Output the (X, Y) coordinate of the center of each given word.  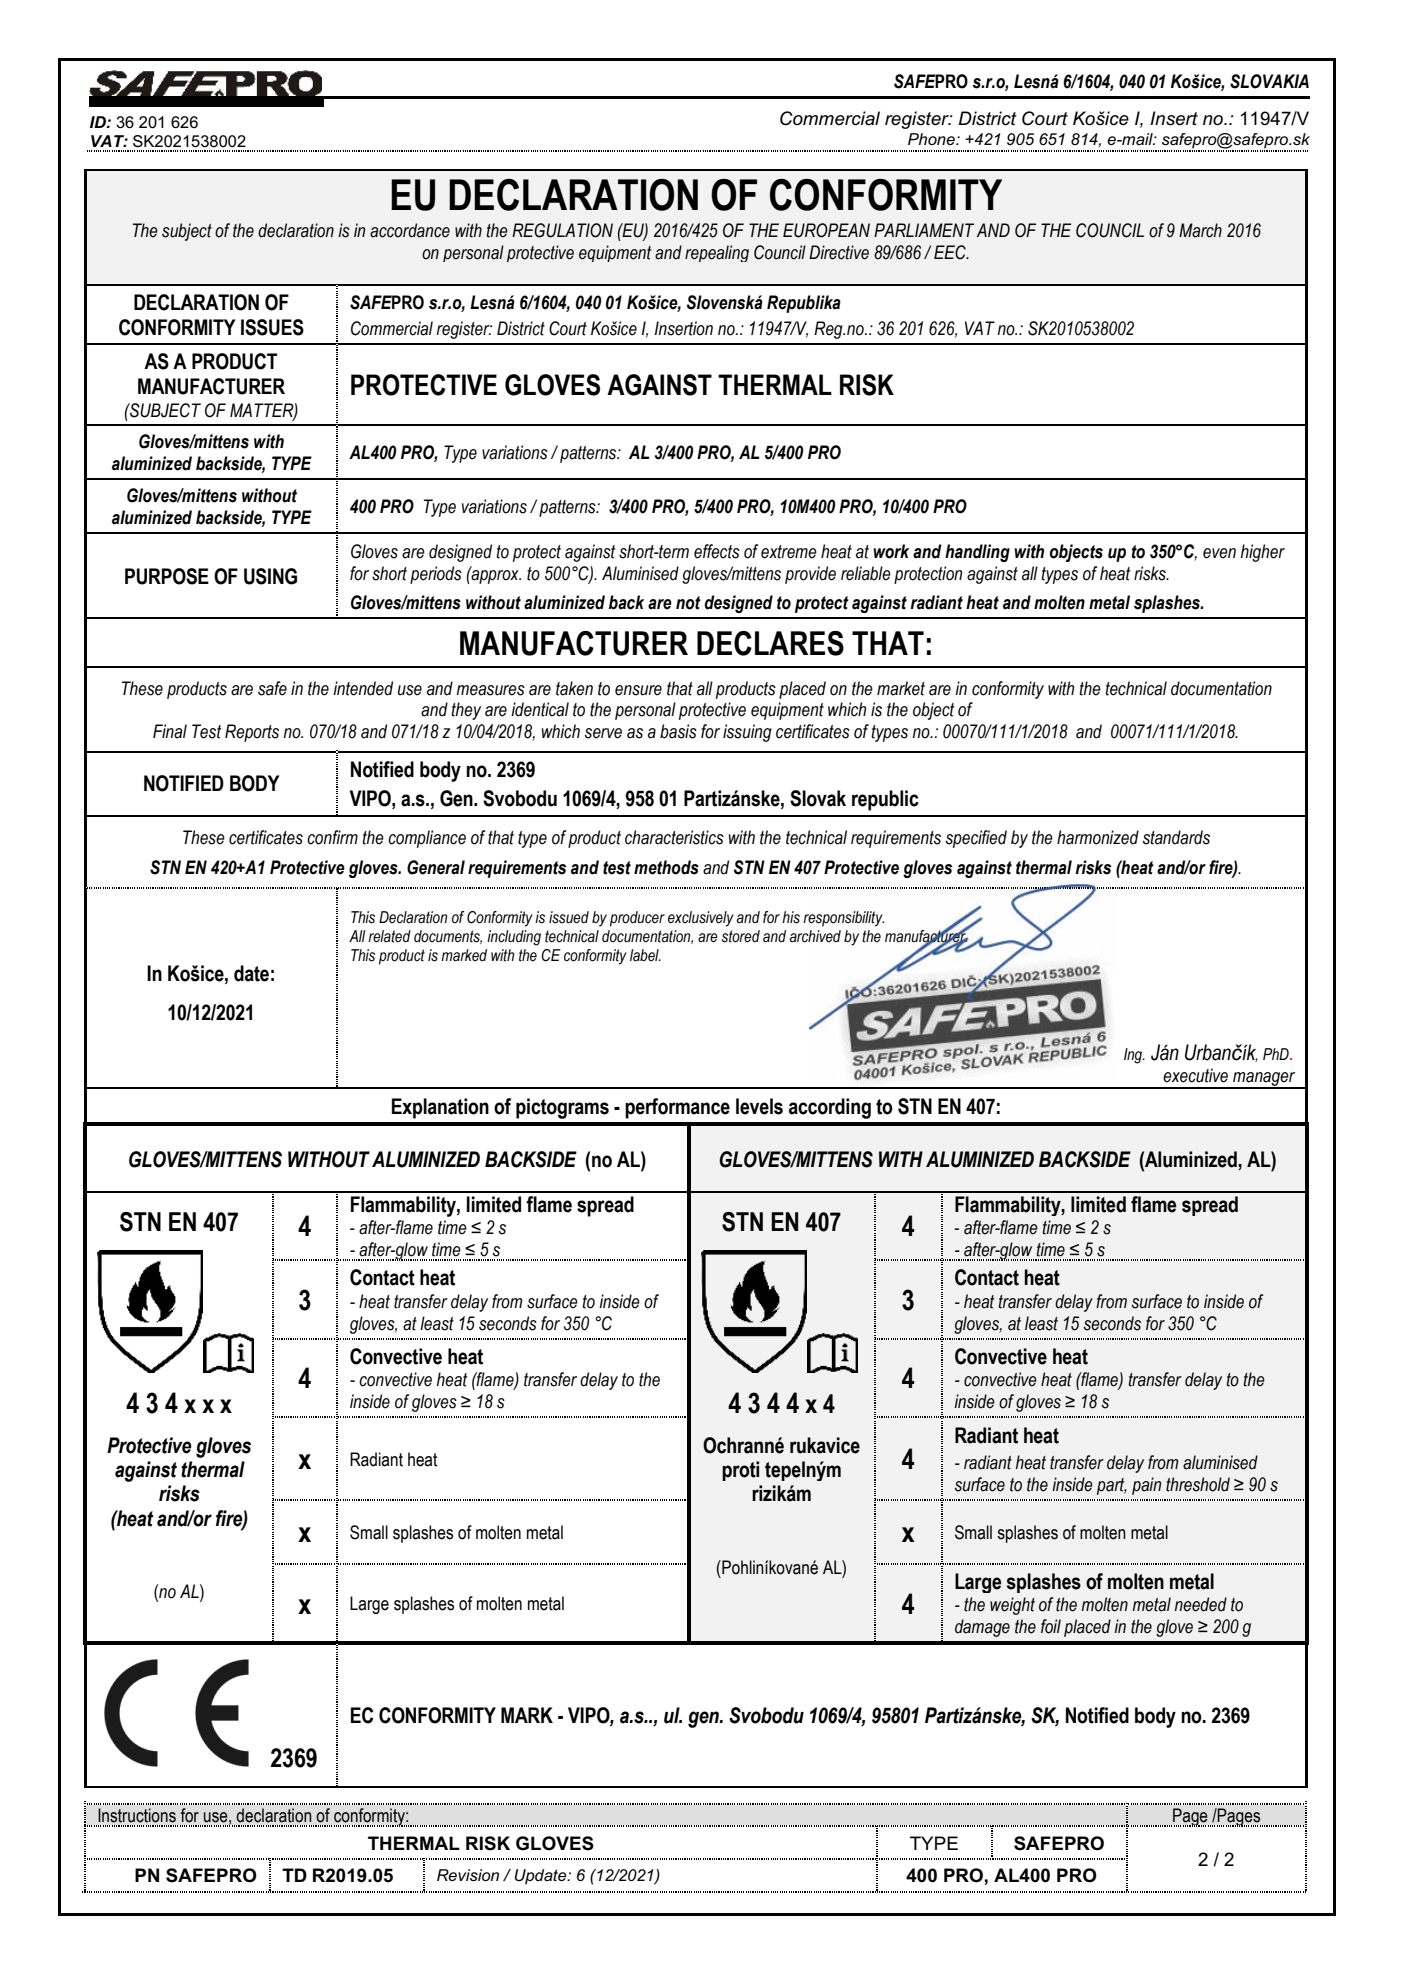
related (389, 936)
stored (740, 936)
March (1200, 230)
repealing (717, 253)
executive (1195, 1075)
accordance (410, 230)
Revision (468, 1875)
